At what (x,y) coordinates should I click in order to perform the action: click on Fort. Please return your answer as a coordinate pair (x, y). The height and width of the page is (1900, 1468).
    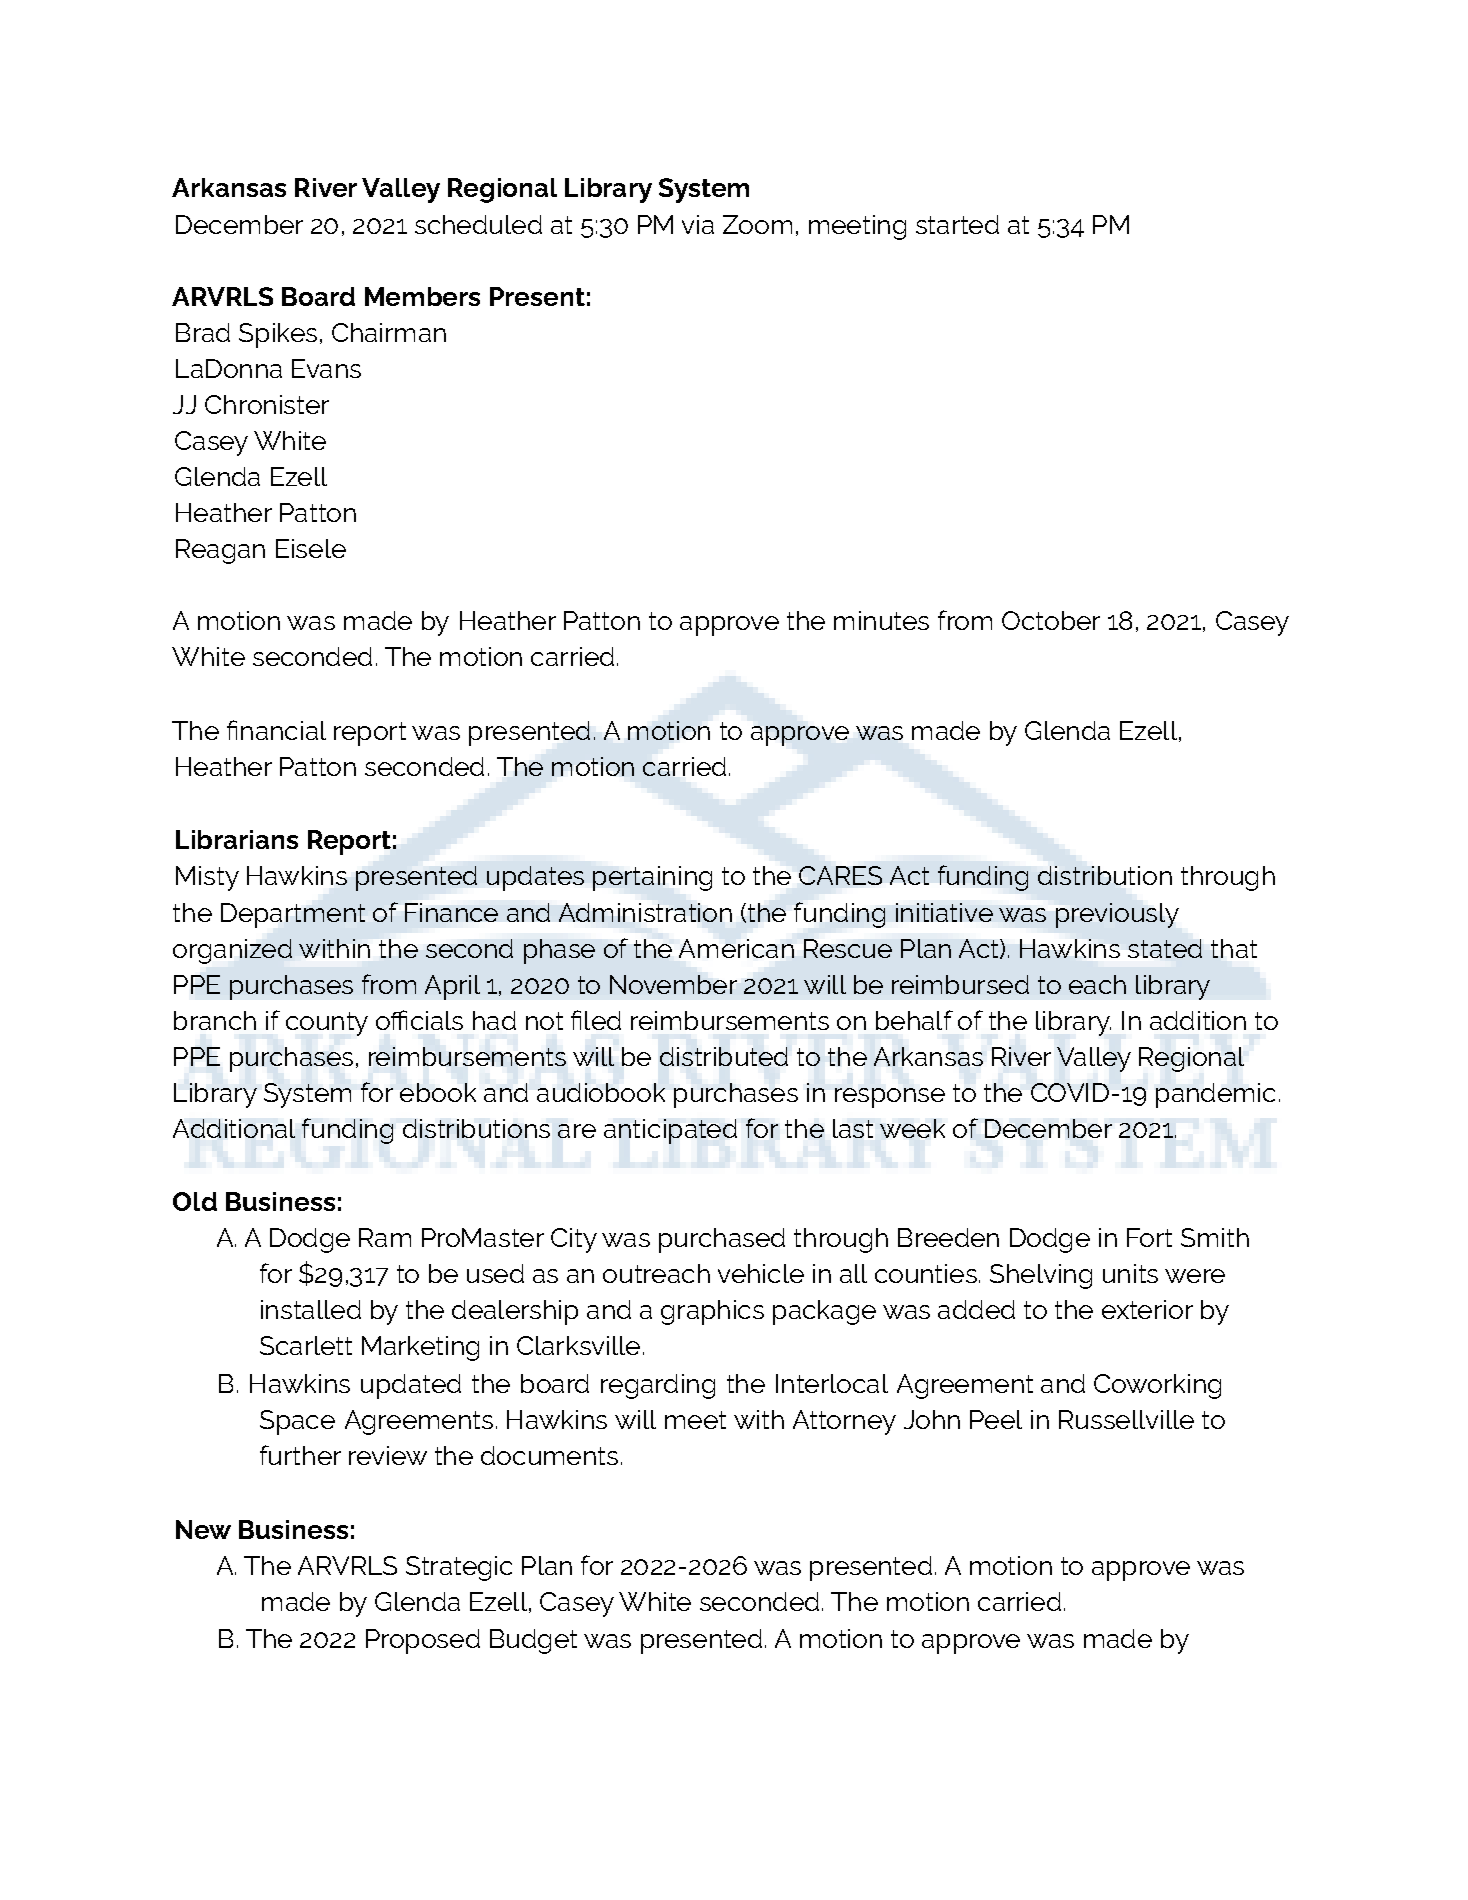
    Looking at the image, I should click on (1149, 1237).
